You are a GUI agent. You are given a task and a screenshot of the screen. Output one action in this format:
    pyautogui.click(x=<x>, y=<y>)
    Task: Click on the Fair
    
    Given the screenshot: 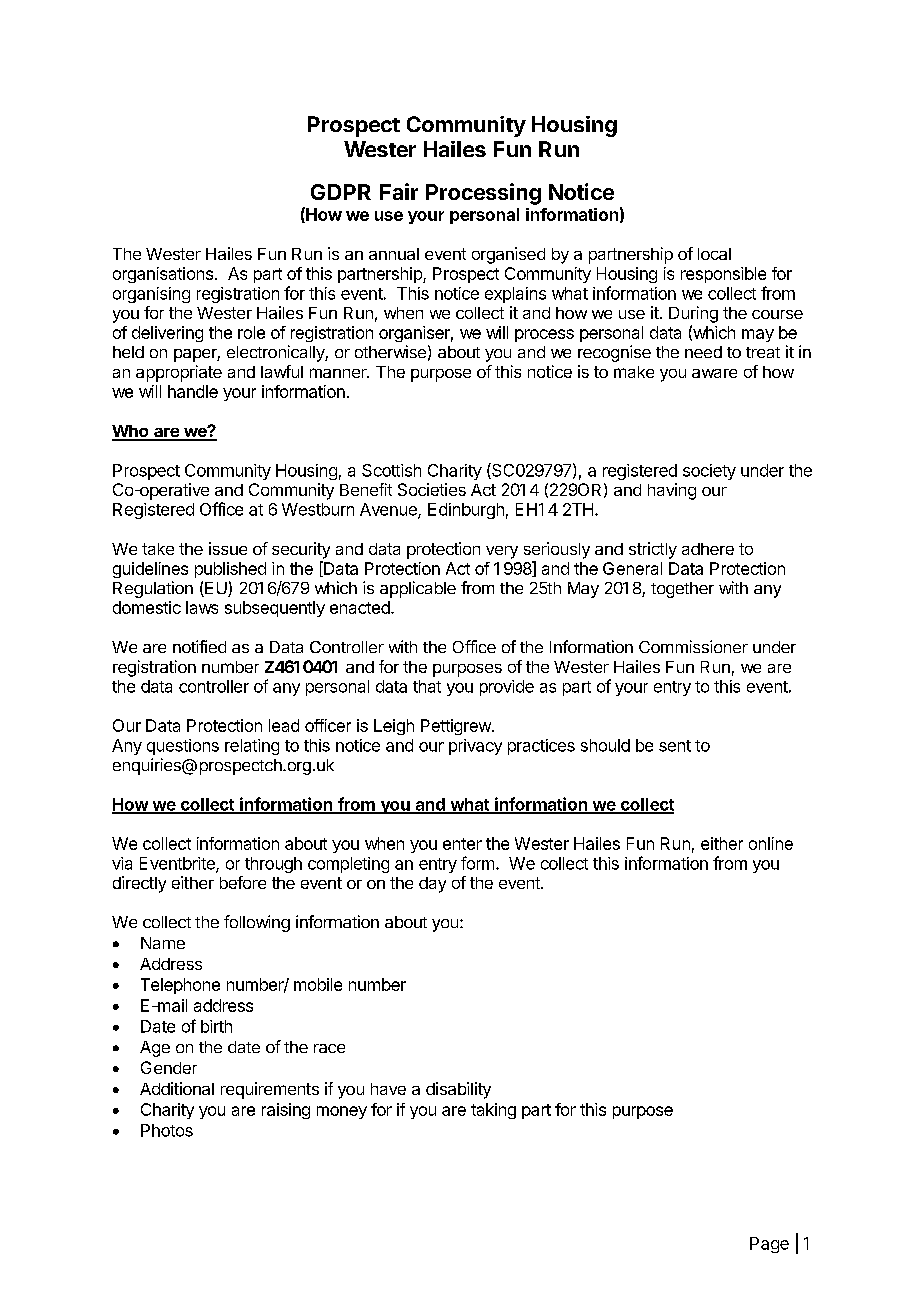 What is the action you would take?
    pyautogui.click(x=399, y=191)
